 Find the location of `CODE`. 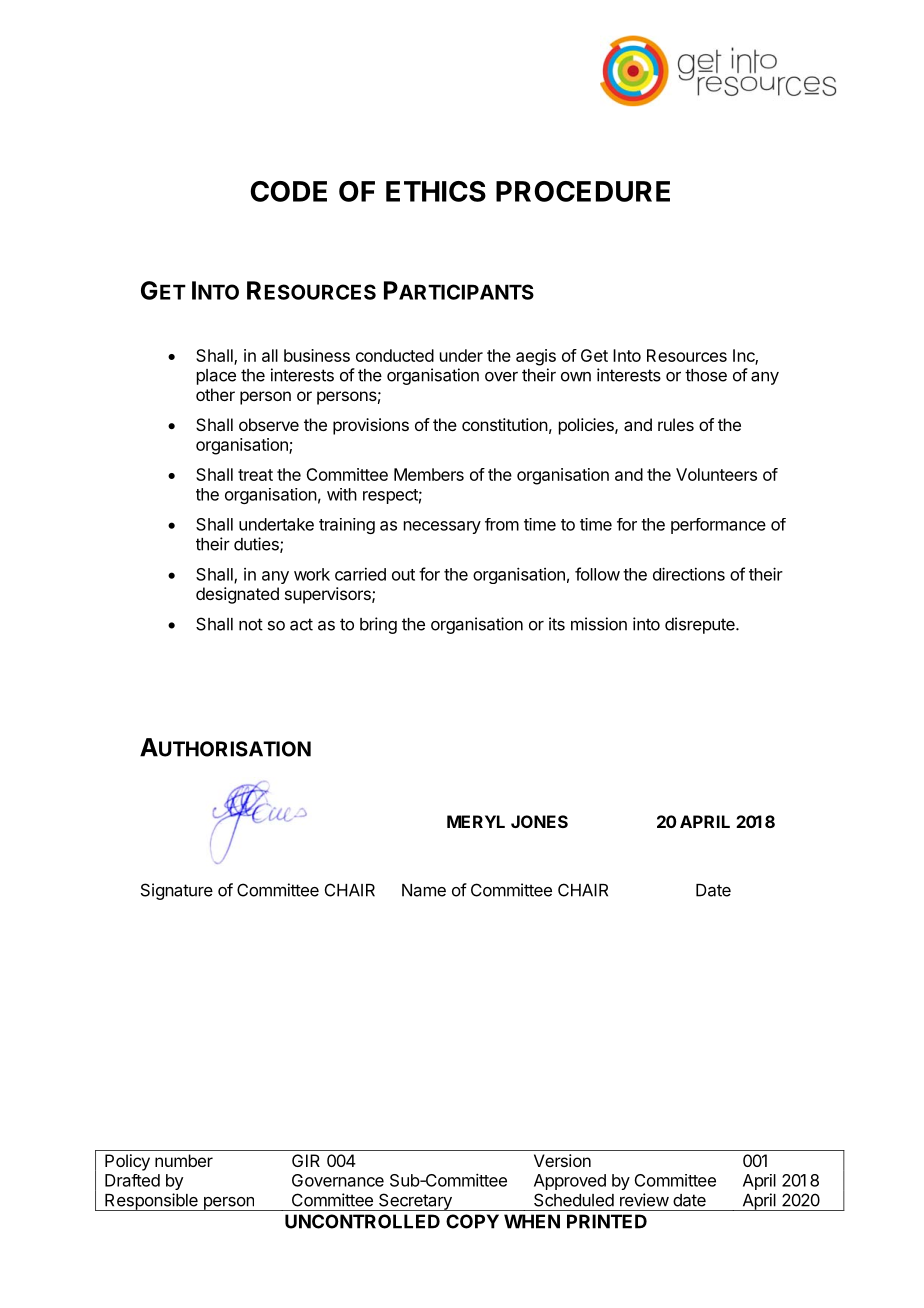

CODE is located at coordinates (288, 191).
